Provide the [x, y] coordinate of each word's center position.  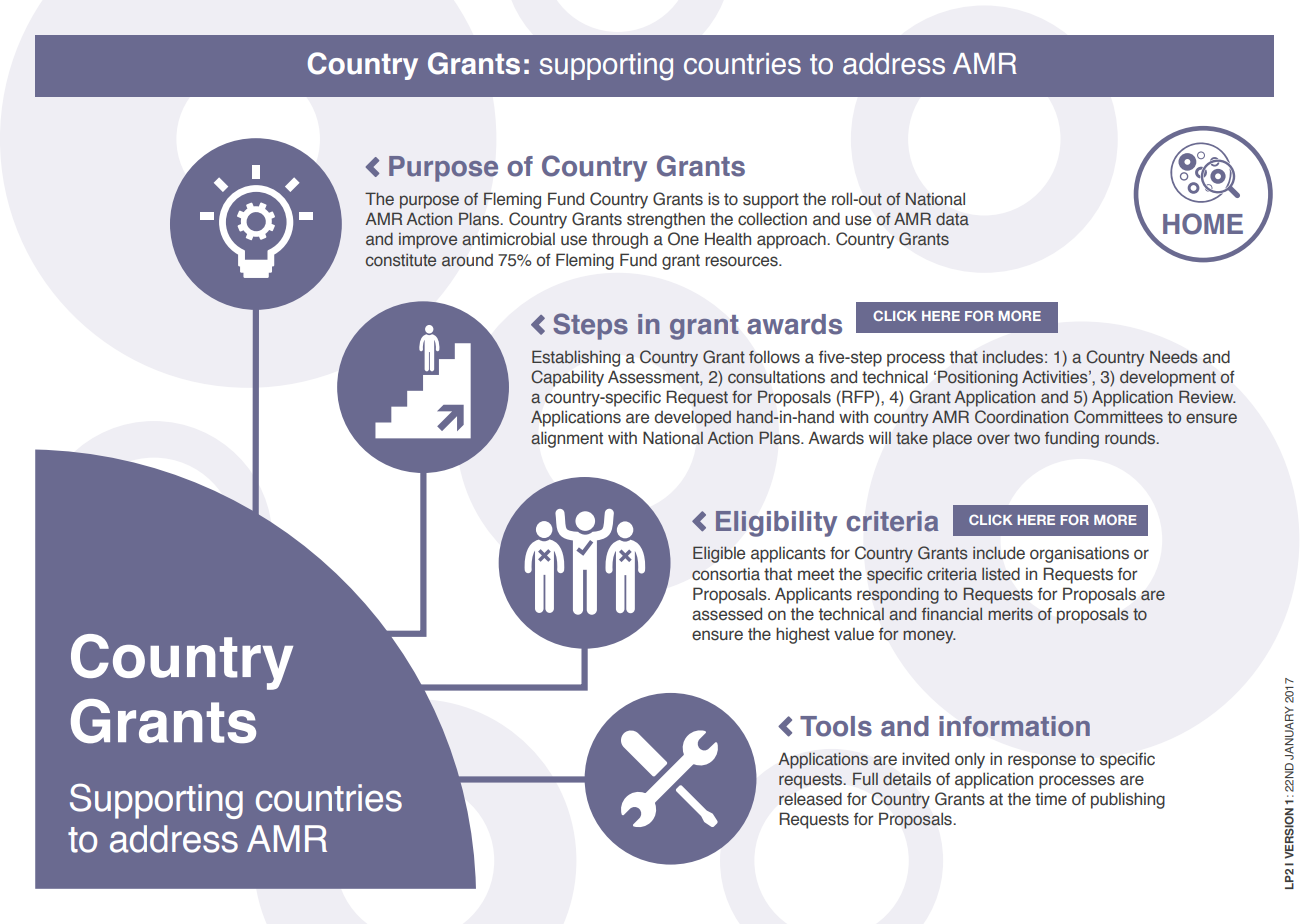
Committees [1118, 417]
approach [792, 240]
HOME [1203, 224]
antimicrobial [508, 239]
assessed [727, 614]
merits [1010, 614]
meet [816, 574]
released [810, 799]
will [880, 437]
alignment [567, 439]
